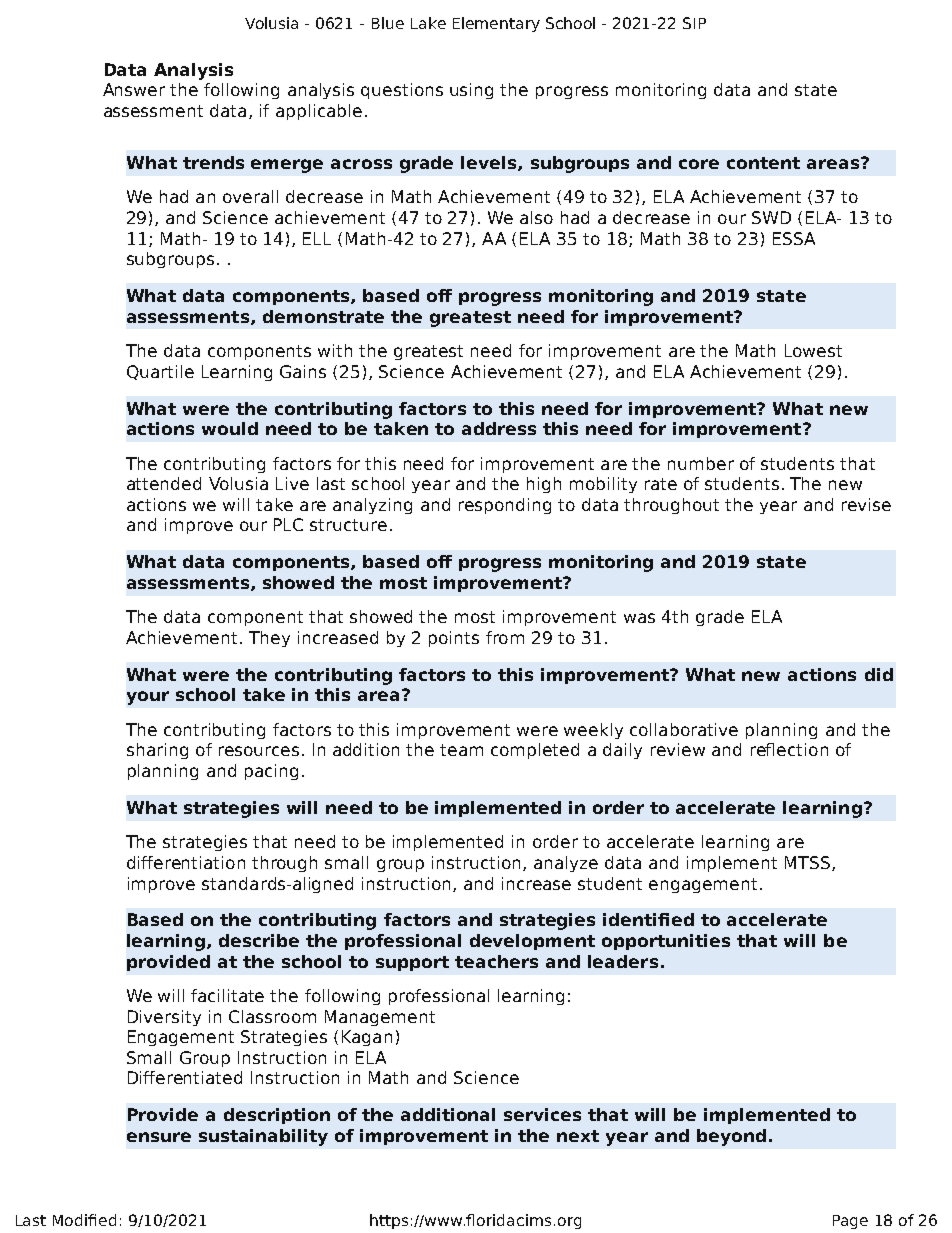  What do you see at coordinates (813, 350) in the image?
I see `Lowest` at bounding box center [813, 350].
